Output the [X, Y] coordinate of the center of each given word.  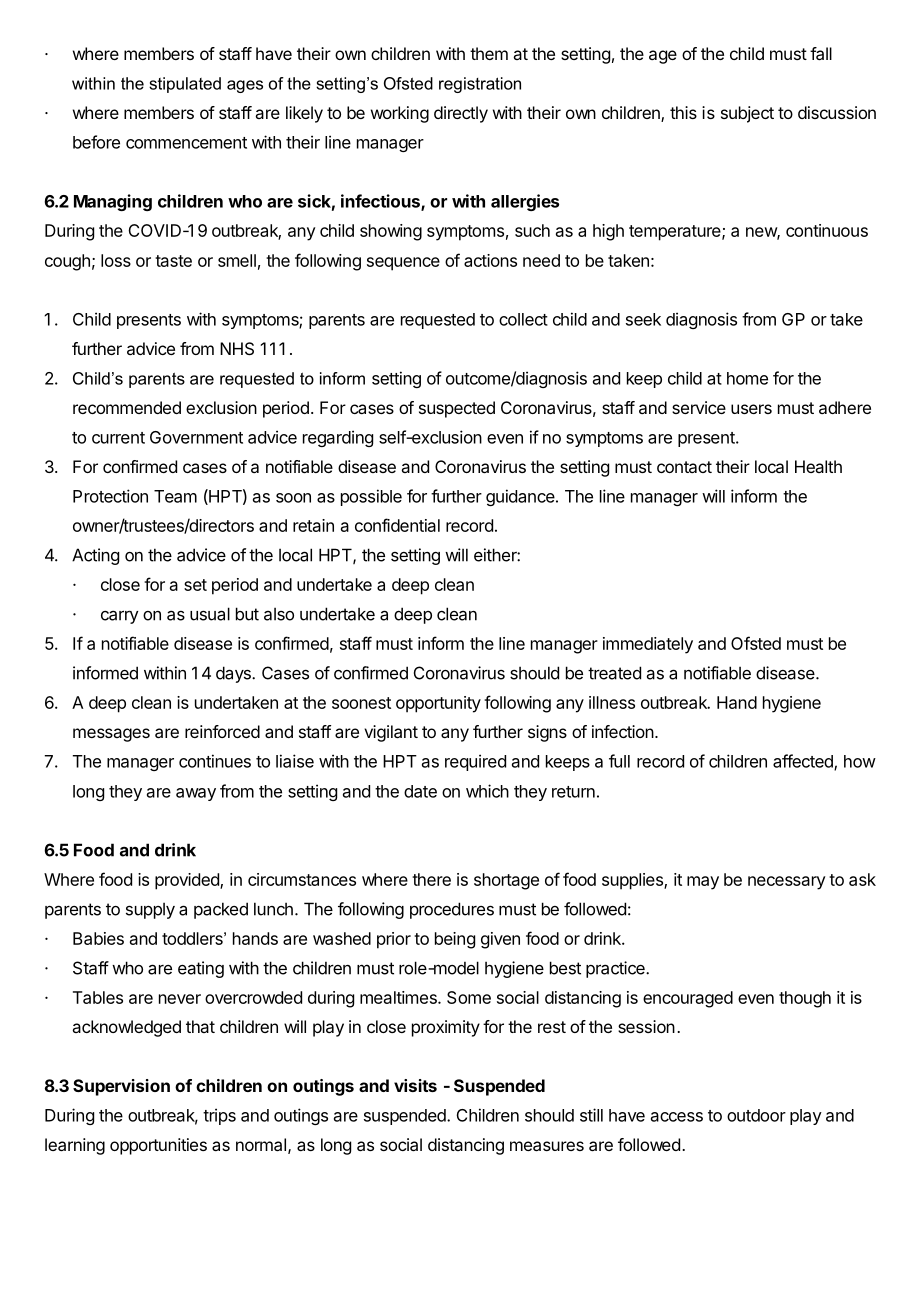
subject [747, 114]
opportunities [158, 1146]
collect [523, 319]
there [431, 879]
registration [480, 85]
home [747, 378]
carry [120, 617]
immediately [648, 645]
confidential [397, 525]
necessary [787, 883]
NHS [237, 348]
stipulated [185, 85]
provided [188, 881]
